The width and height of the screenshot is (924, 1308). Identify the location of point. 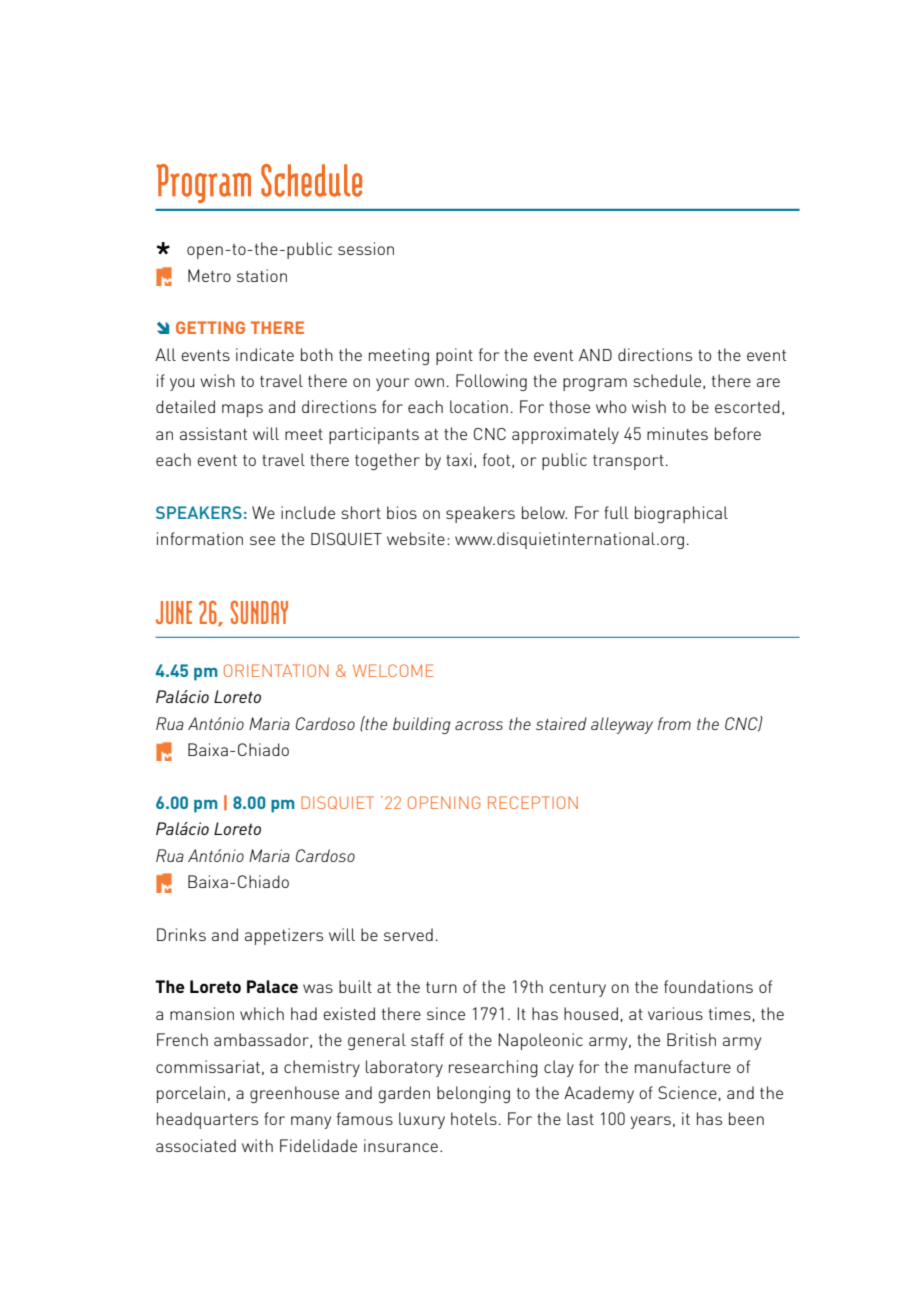
(454, 356).
